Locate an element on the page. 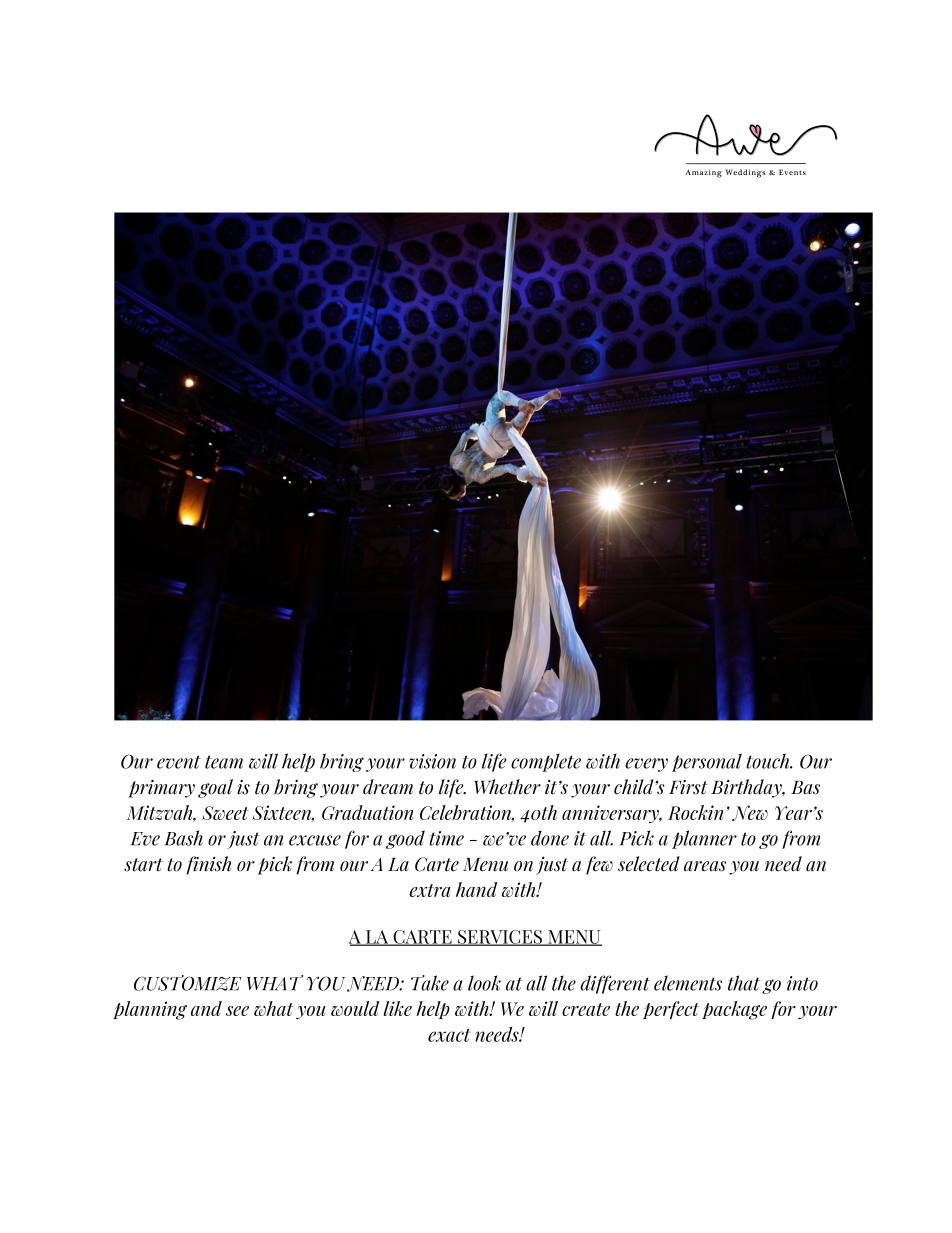 The height and width of the page is (1233, 952). exact is located at coordinates (449, 1035).
